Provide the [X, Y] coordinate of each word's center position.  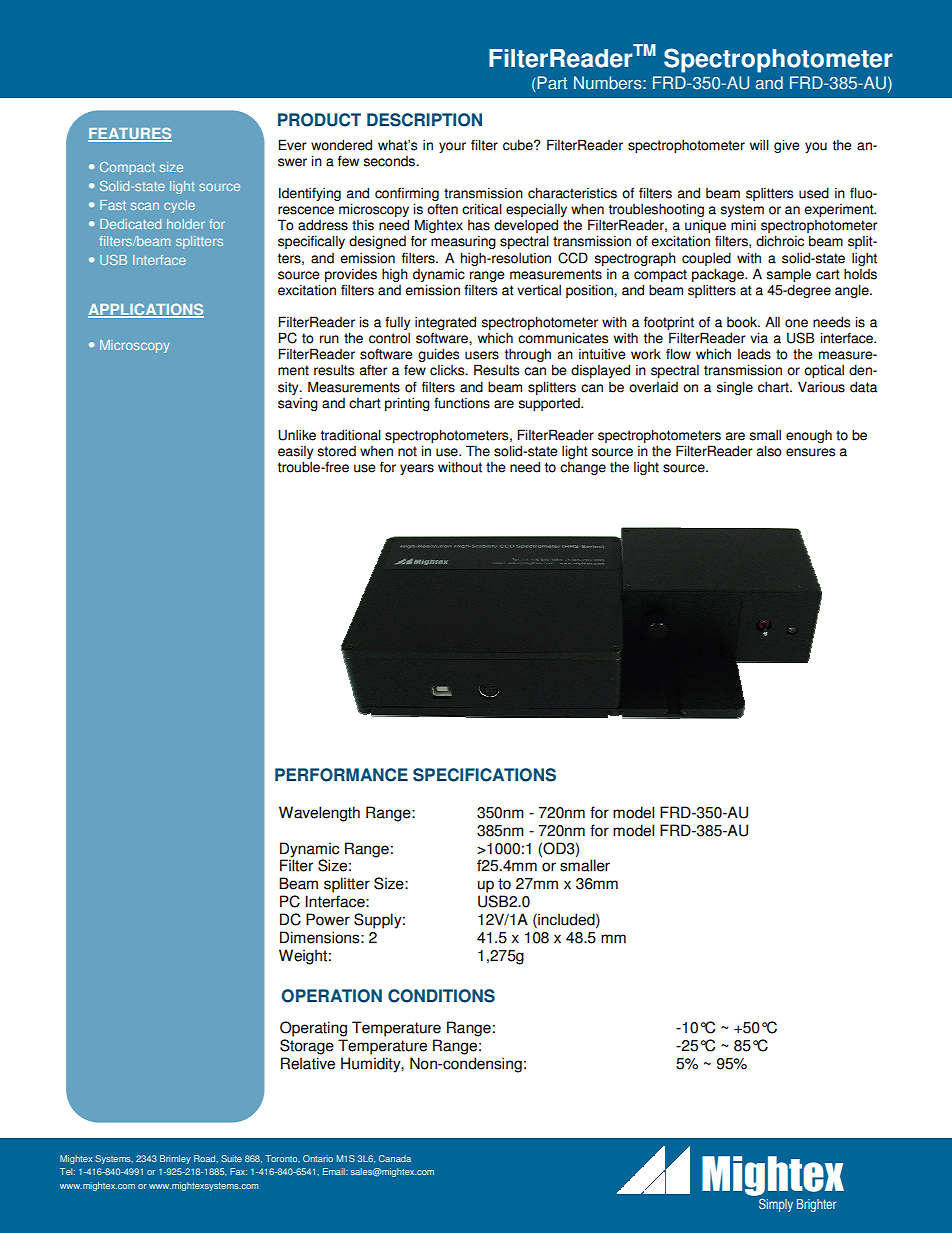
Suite [231, 1158]
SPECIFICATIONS [484, 775]
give [787, 146]
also [769, 451]
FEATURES [130, 134]
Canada [395, 1158]
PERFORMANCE [341, 775]
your [452, 147]
